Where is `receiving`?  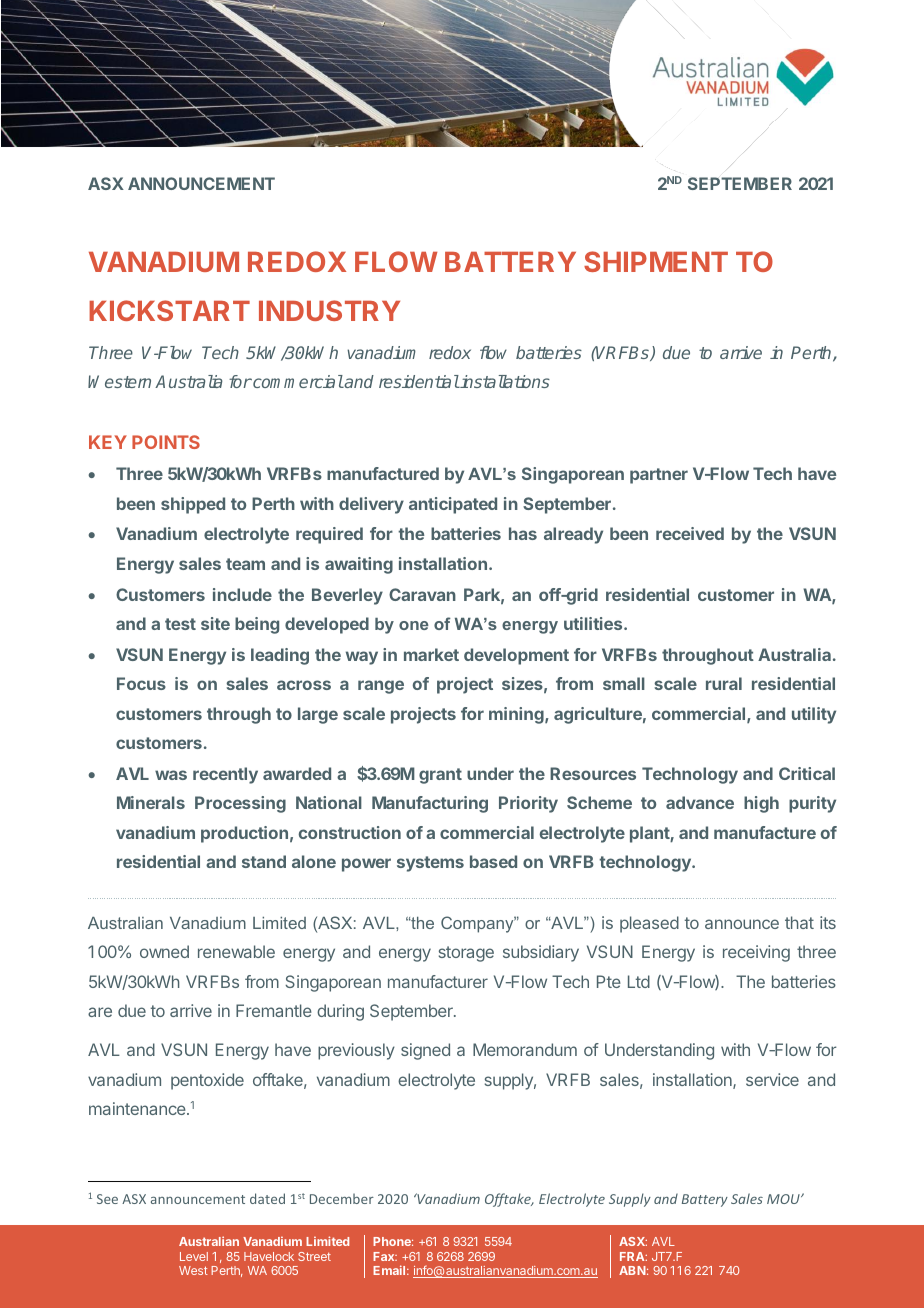 receiving is located at coordinates (756, 953).
